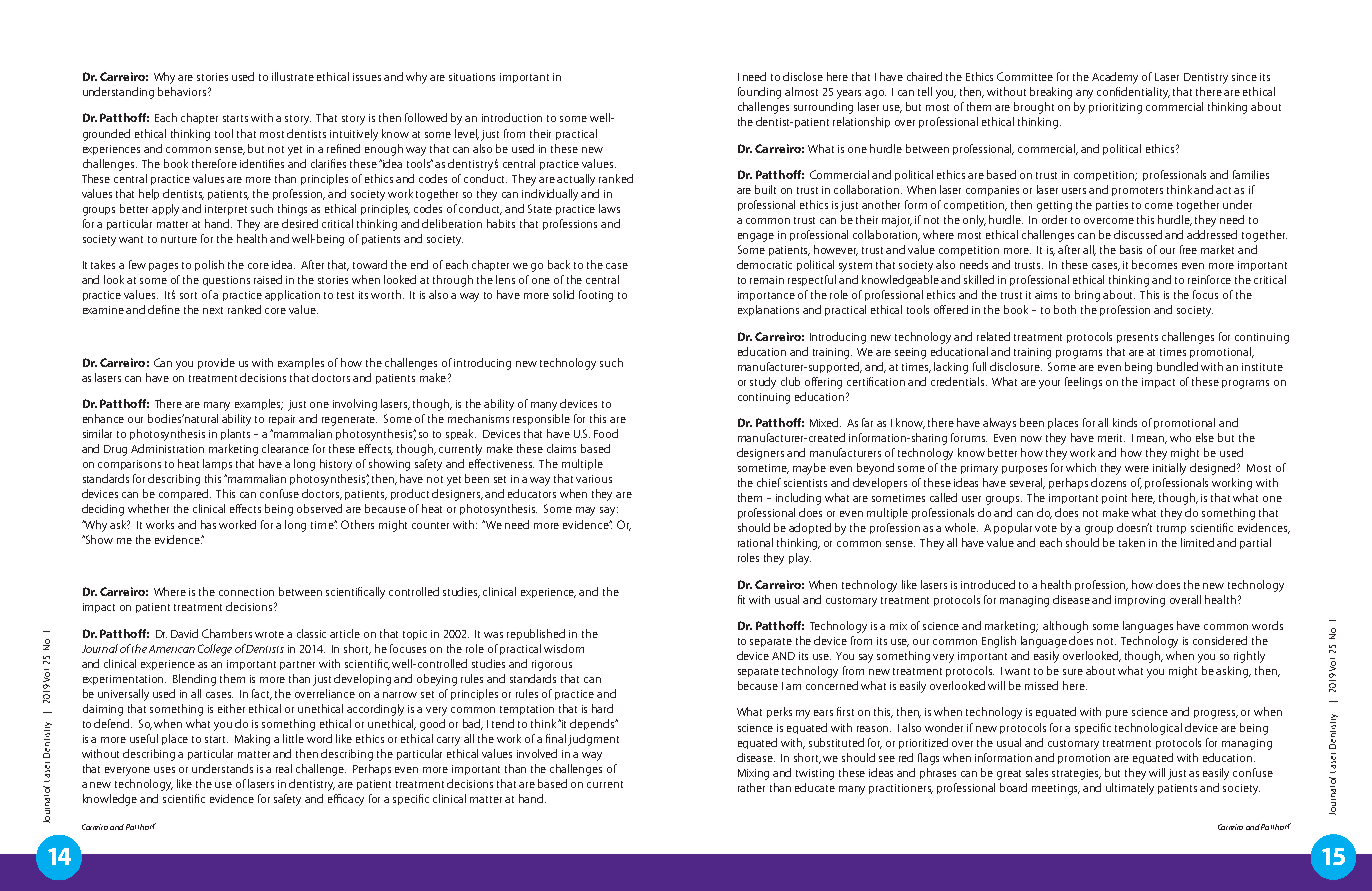  Describe the element at coordinates (235, 434) in the screenshot. I see `plants` at that location.
